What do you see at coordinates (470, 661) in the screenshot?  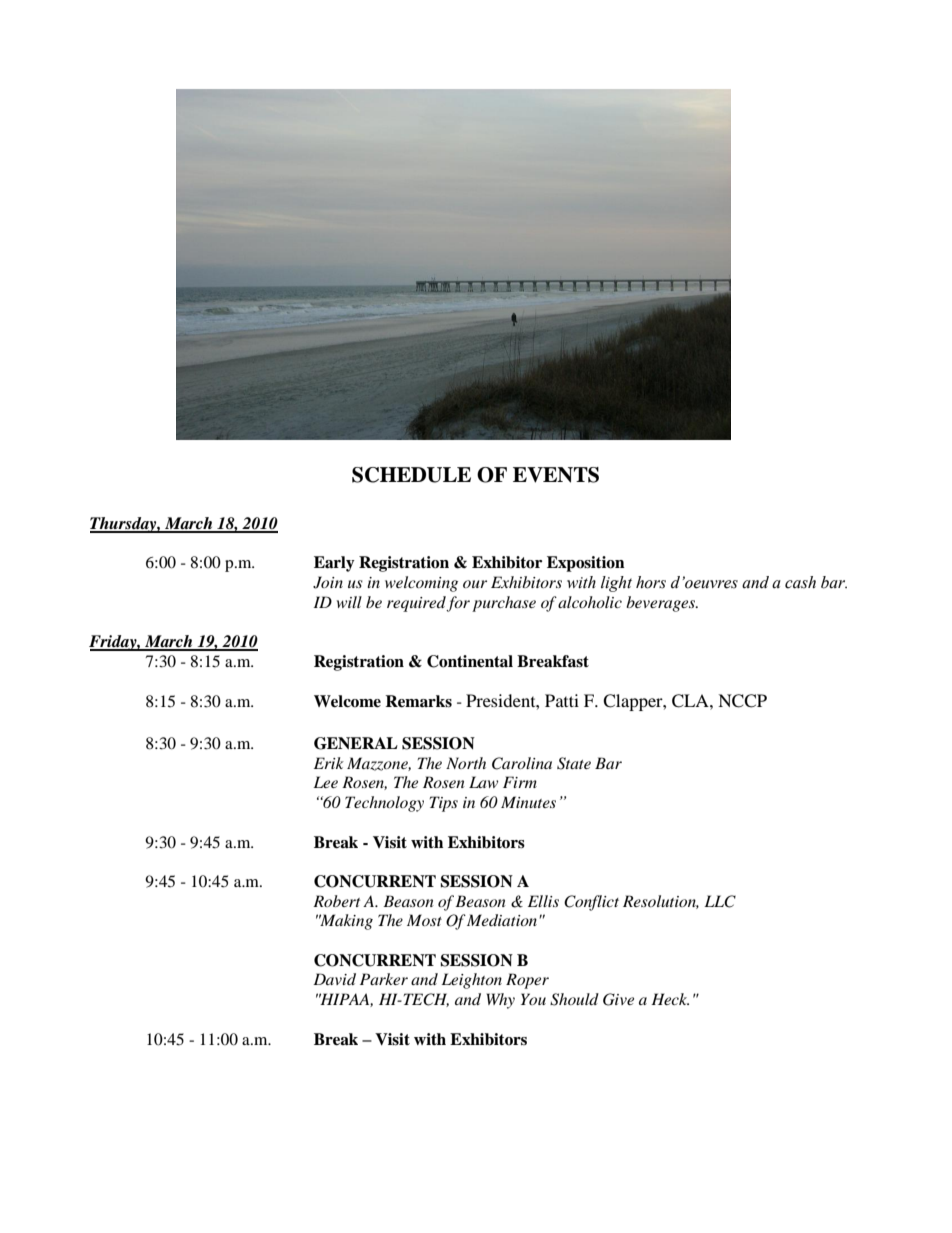 I see `Continental` at bounding box center [470, 661].
